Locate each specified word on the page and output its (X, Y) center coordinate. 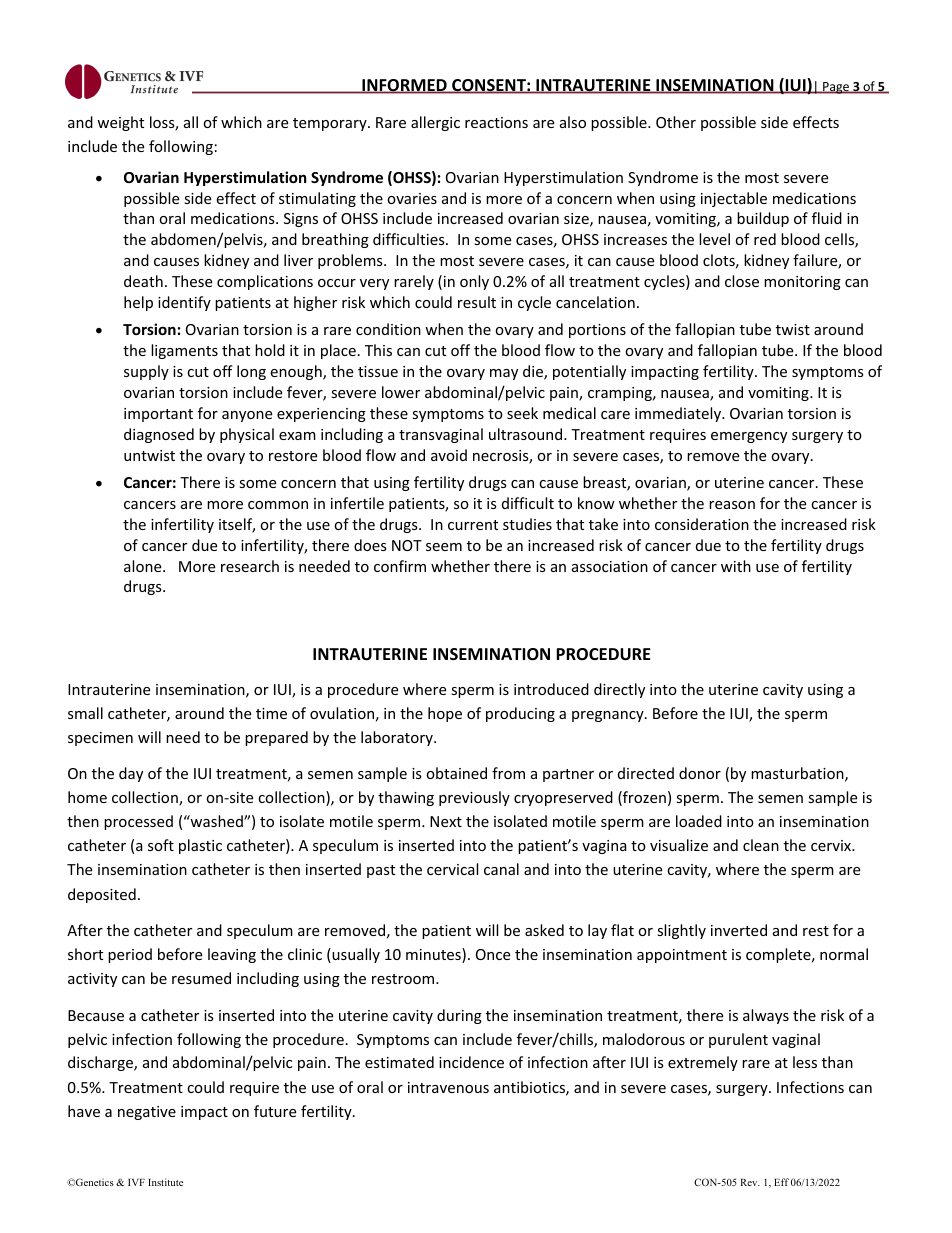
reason (732, 505)
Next (446, 821)
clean (761, 845)
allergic (435, 123)
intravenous (448, 1087)
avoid (449, 455)
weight (120, 123)
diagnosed (159, 435)
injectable (734, 199)
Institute (165, 1182)
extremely (703, 1063)
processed (138, 822)
